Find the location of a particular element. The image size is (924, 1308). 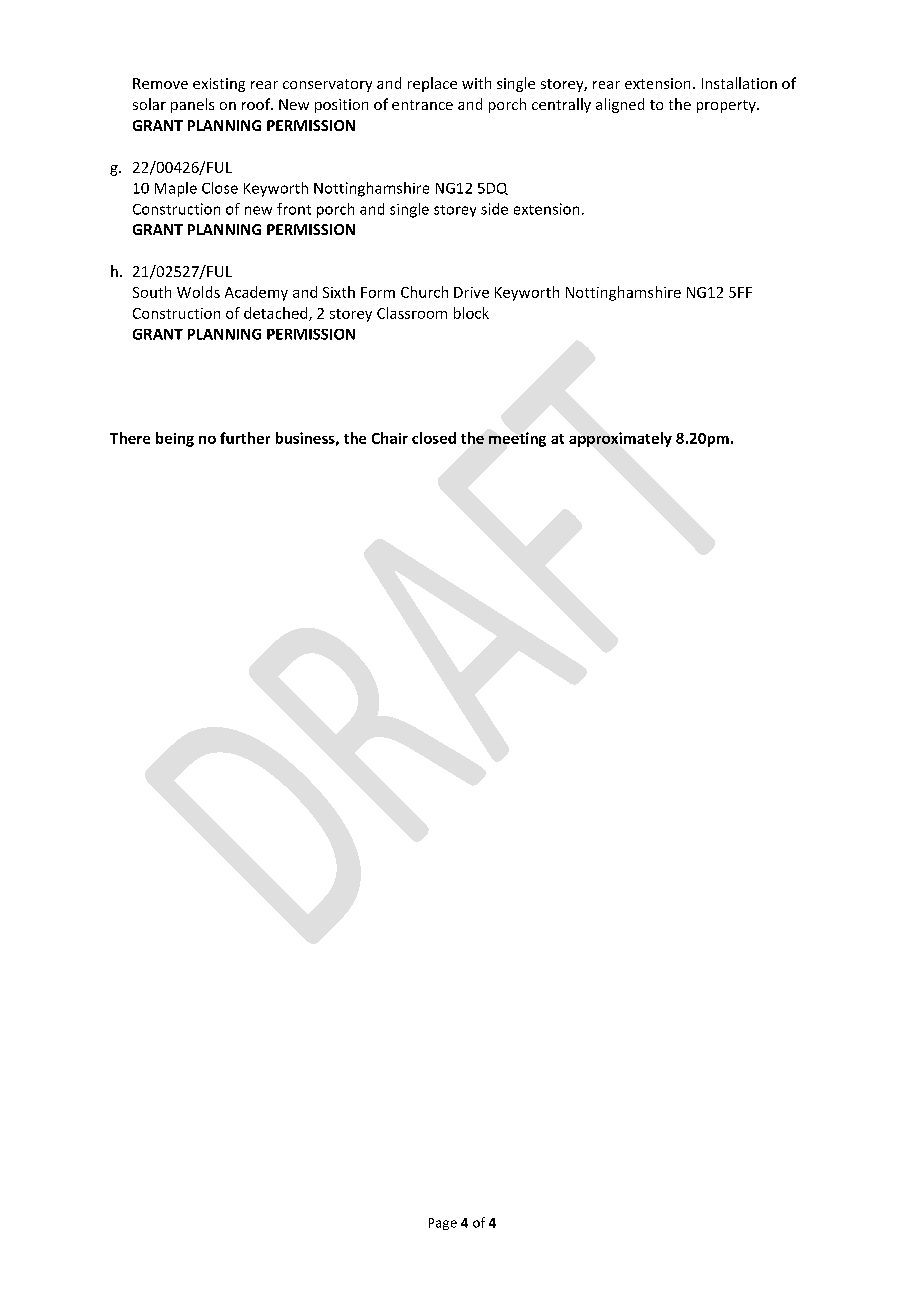

Chair is located at coordinates (390, 438).
